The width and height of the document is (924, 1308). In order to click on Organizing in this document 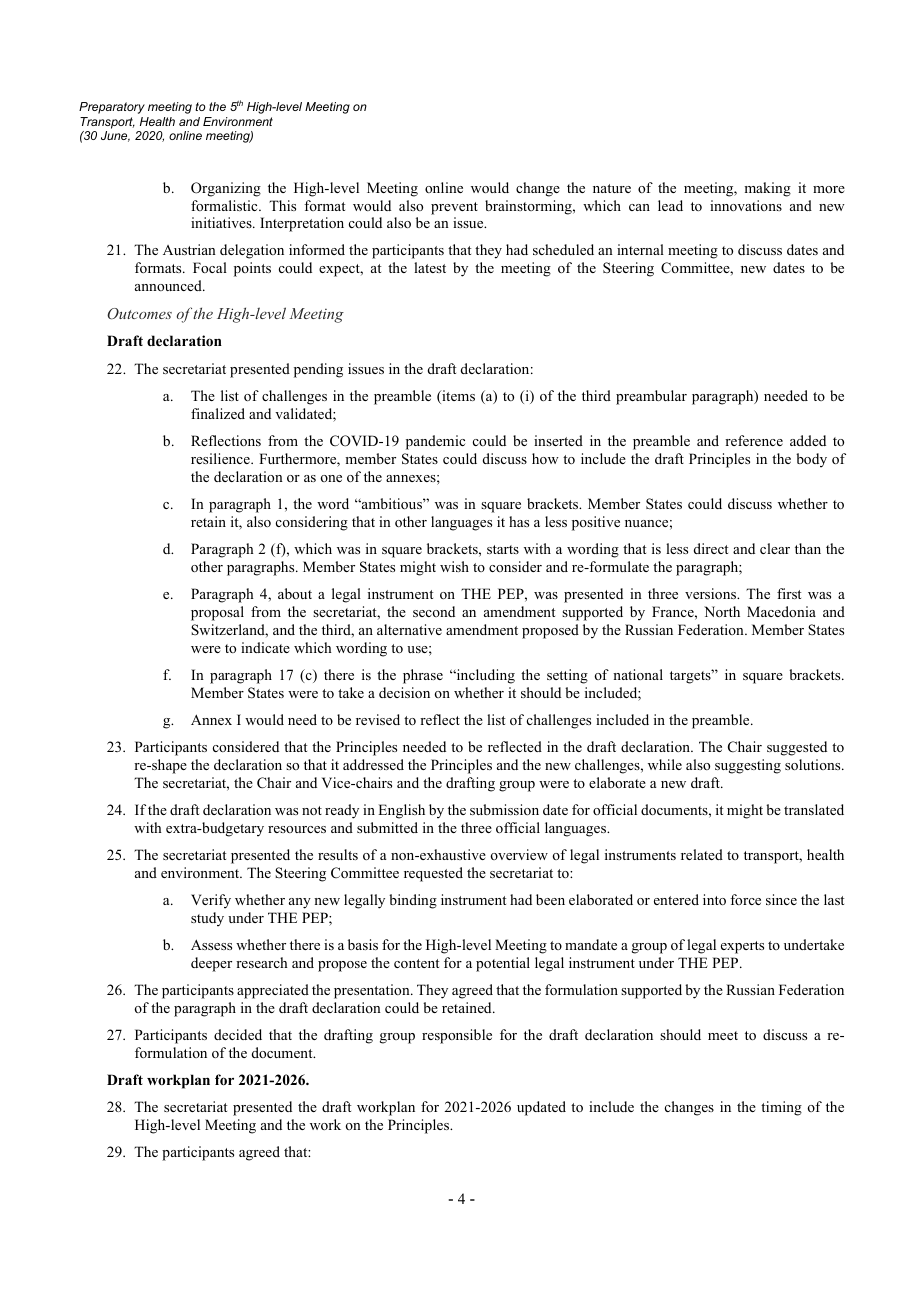, I will do `click(226, 189)`.
